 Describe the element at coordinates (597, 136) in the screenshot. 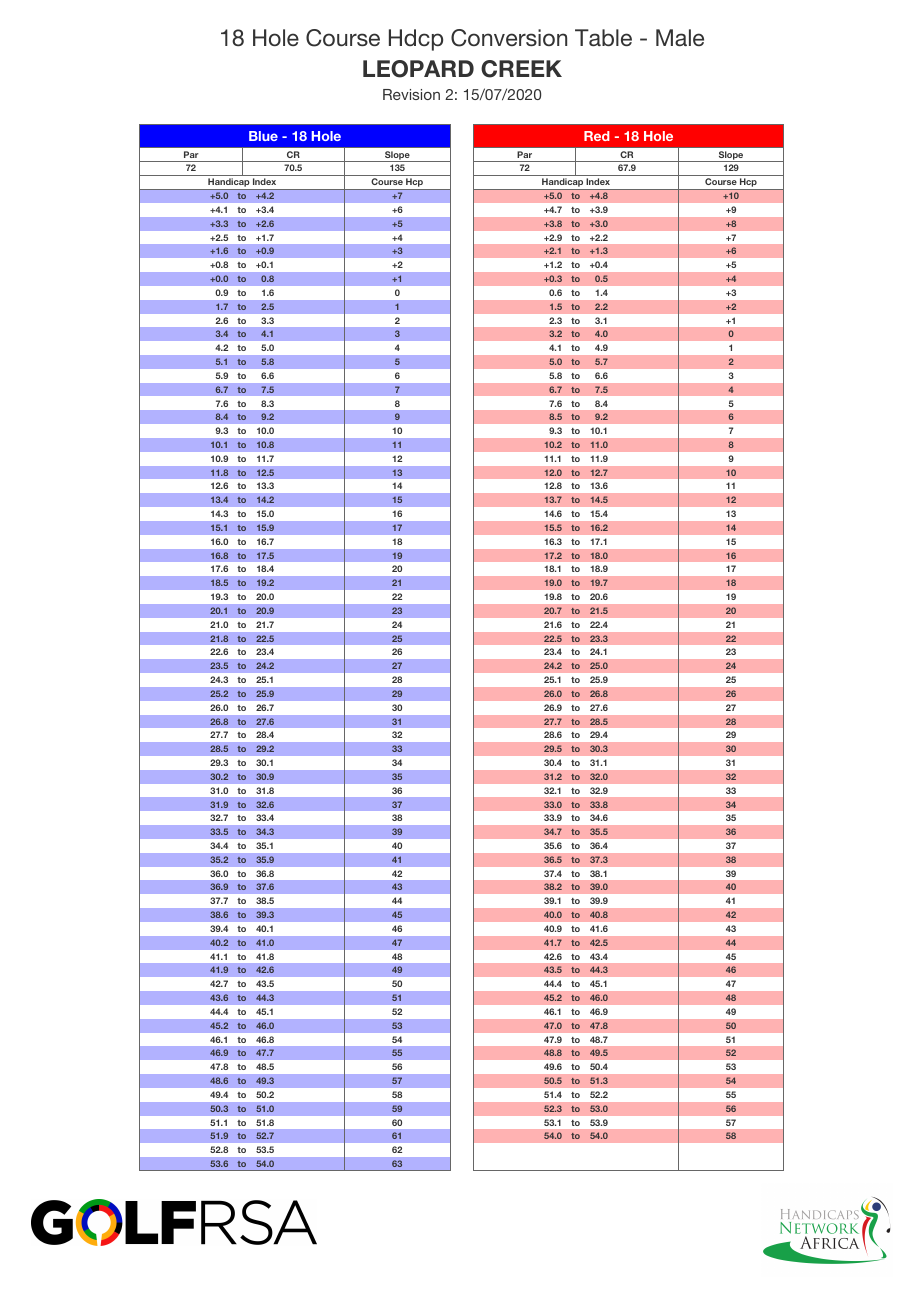

I see `Red` at that location.
